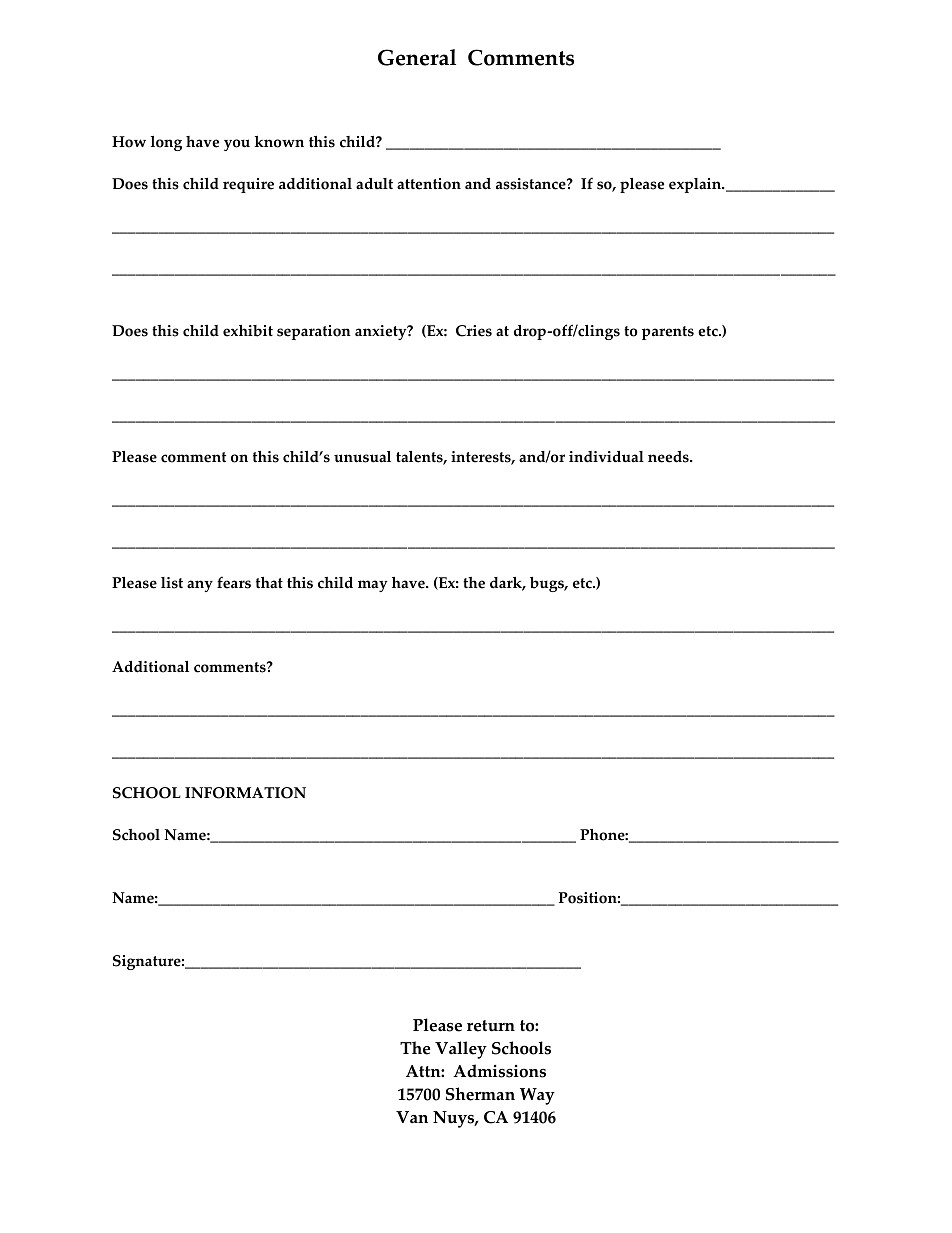 Image resolution: width=952 pixels, height=1233 pixels. Describe the element at coordinates (417, 57) in the page. I see `General` at that location.
